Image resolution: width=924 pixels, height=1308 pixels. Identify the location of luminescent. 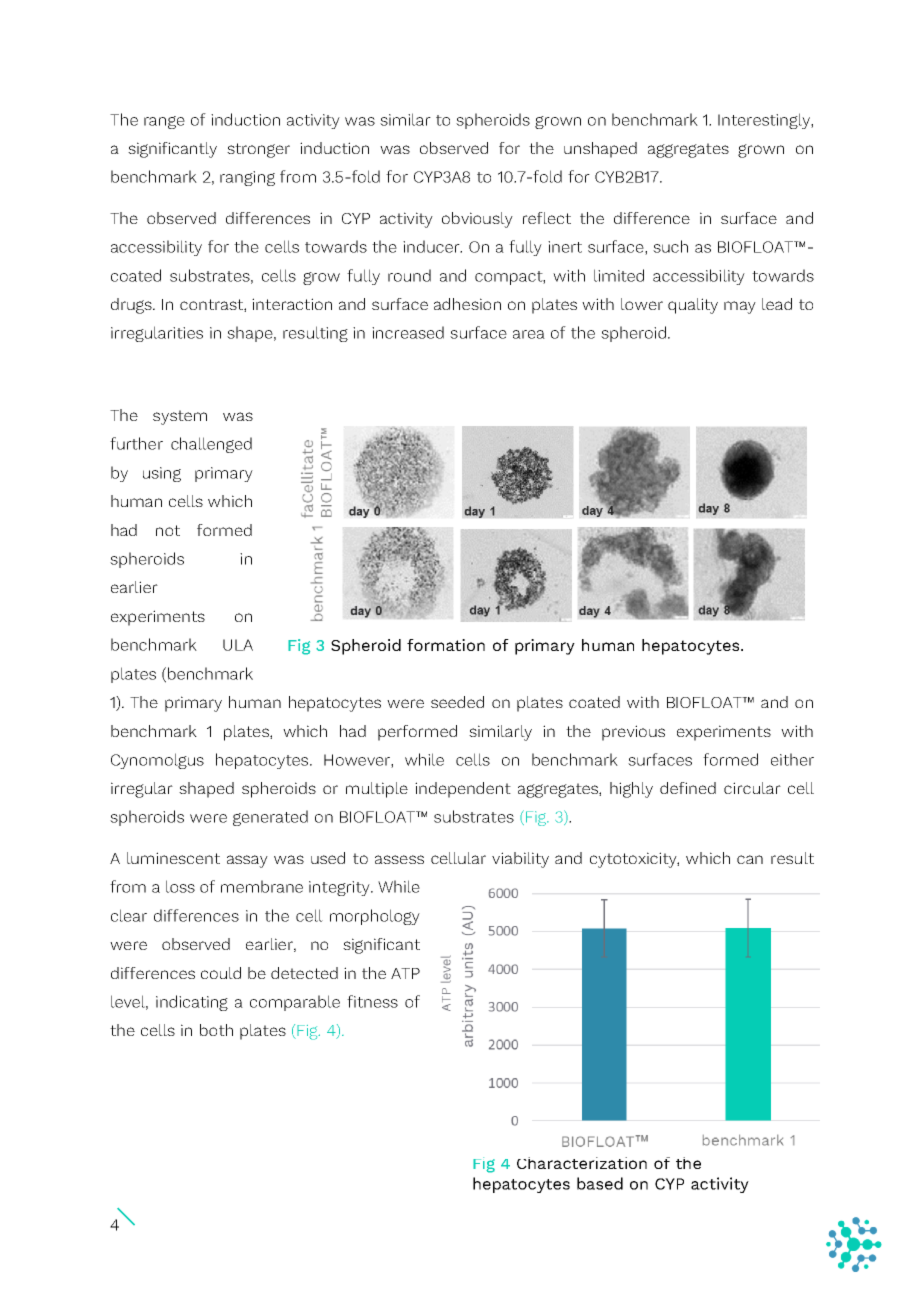
(173, 858).
